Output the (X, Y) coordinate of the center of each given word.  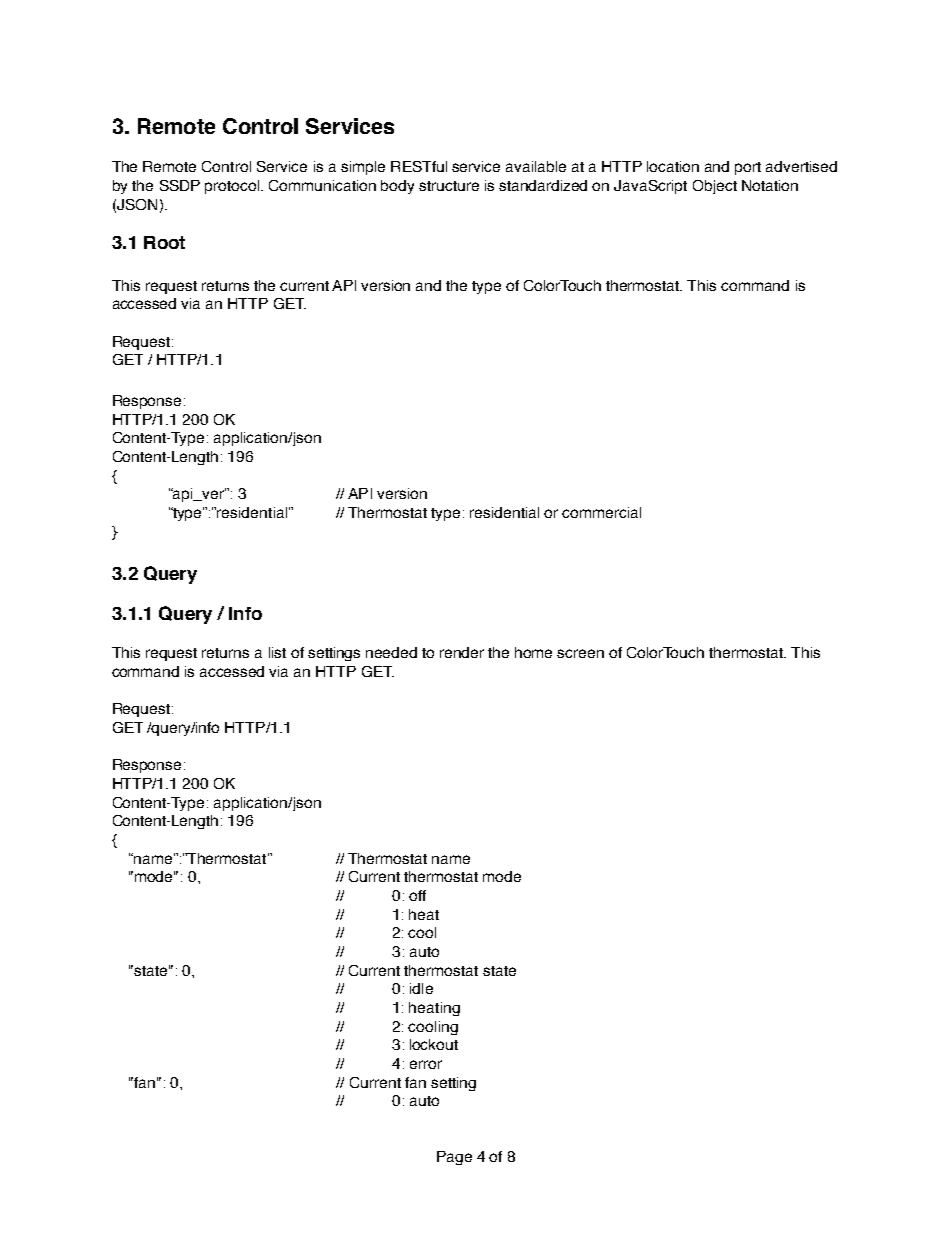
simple (363, 168)
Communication (322, 185)
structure (449, 186)
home (533, 652)
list (277, 652)
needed (391, 652)
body (397, 187)
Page (454, 1158)
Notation (770, 185)
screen (580, 653)
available (536, 166)
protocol (233, 187)
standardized (543, 185)
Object (715, 187)
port (748, 168)
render (462, 652)
